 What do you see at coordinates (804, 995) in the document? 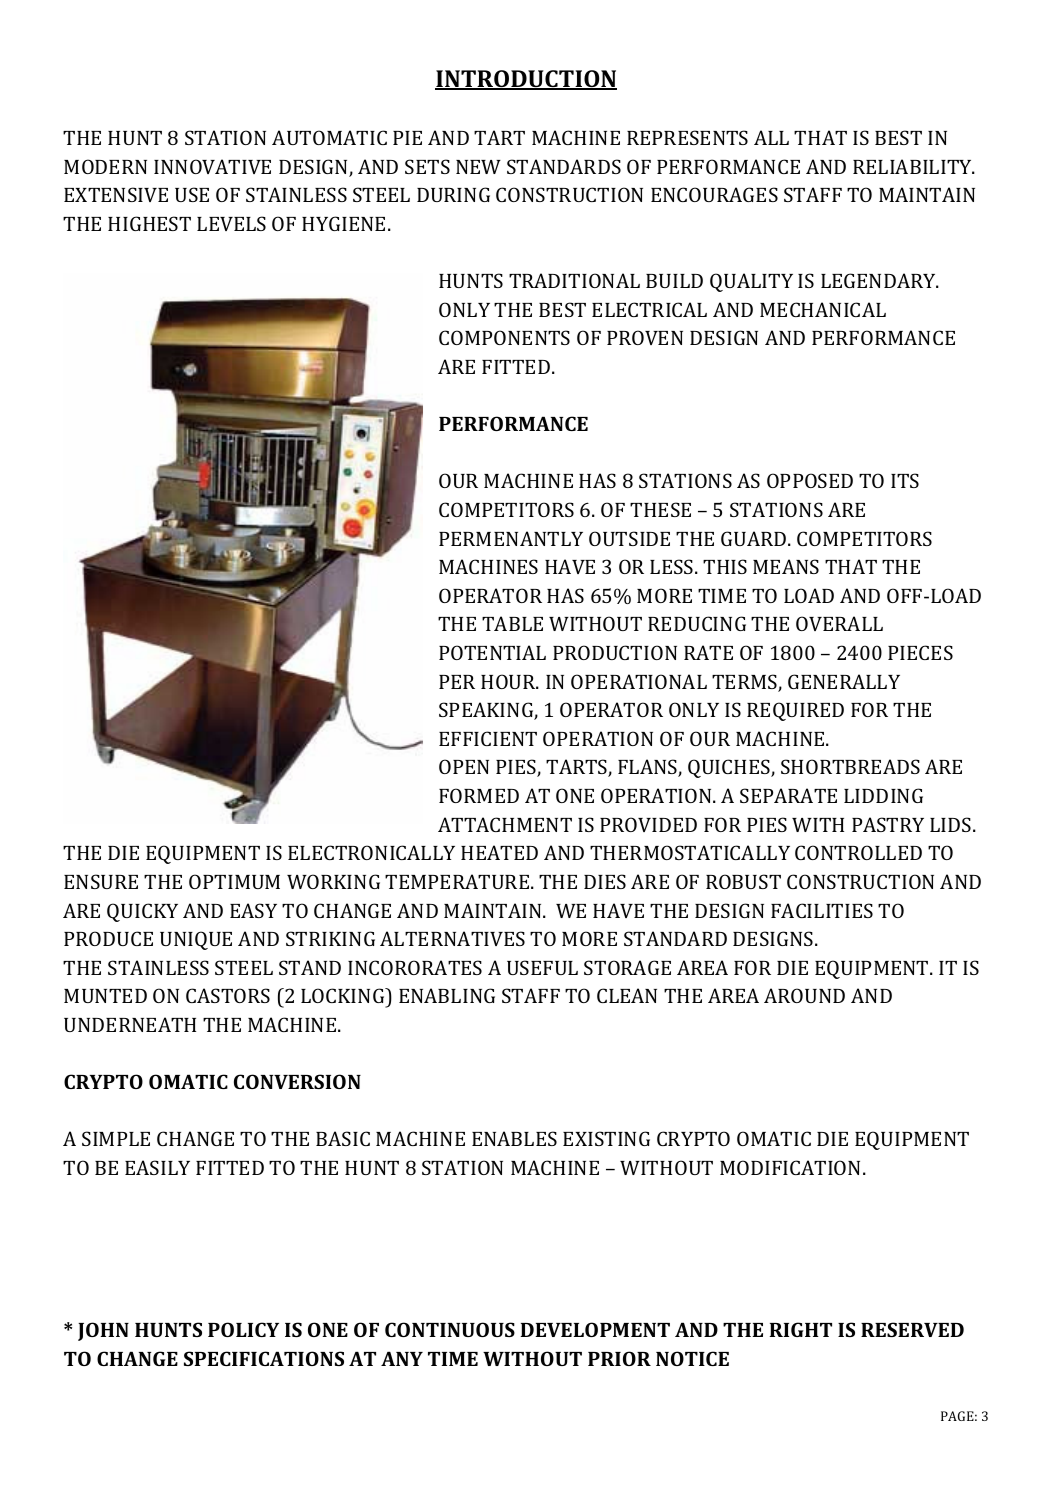
I see `AROUND` at bounding box center [804, 995].
